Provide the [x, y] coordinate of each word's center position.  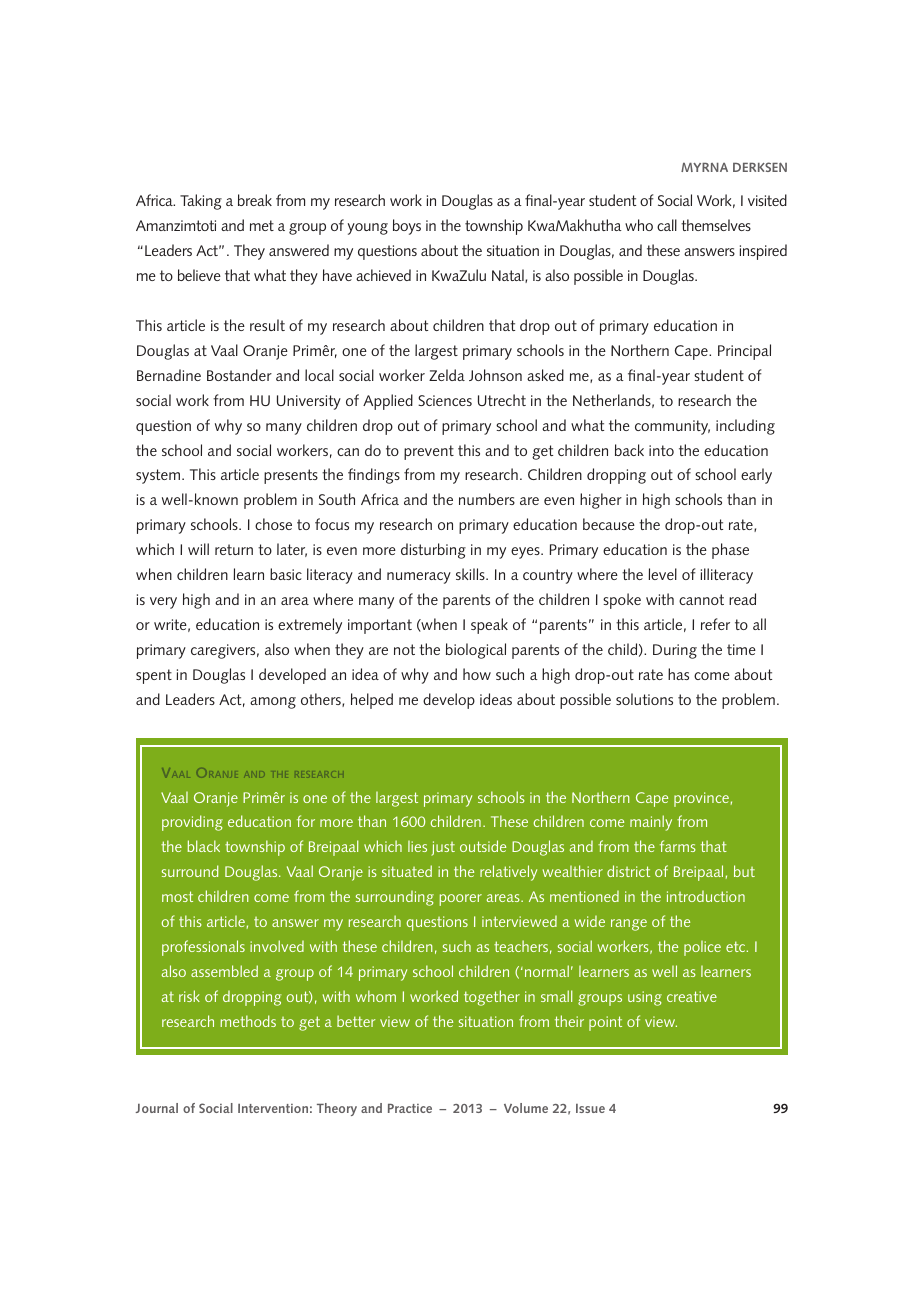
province [701, 799]
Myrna [704, 167]
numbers [487, 499]
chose [273, 524]
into [661, 450]
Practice [410, 1108]
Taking [201, 202]
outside [483, 846]
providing [192, 823]
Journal [157, 1108]
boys [407, 227]
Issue [590, 1108]
